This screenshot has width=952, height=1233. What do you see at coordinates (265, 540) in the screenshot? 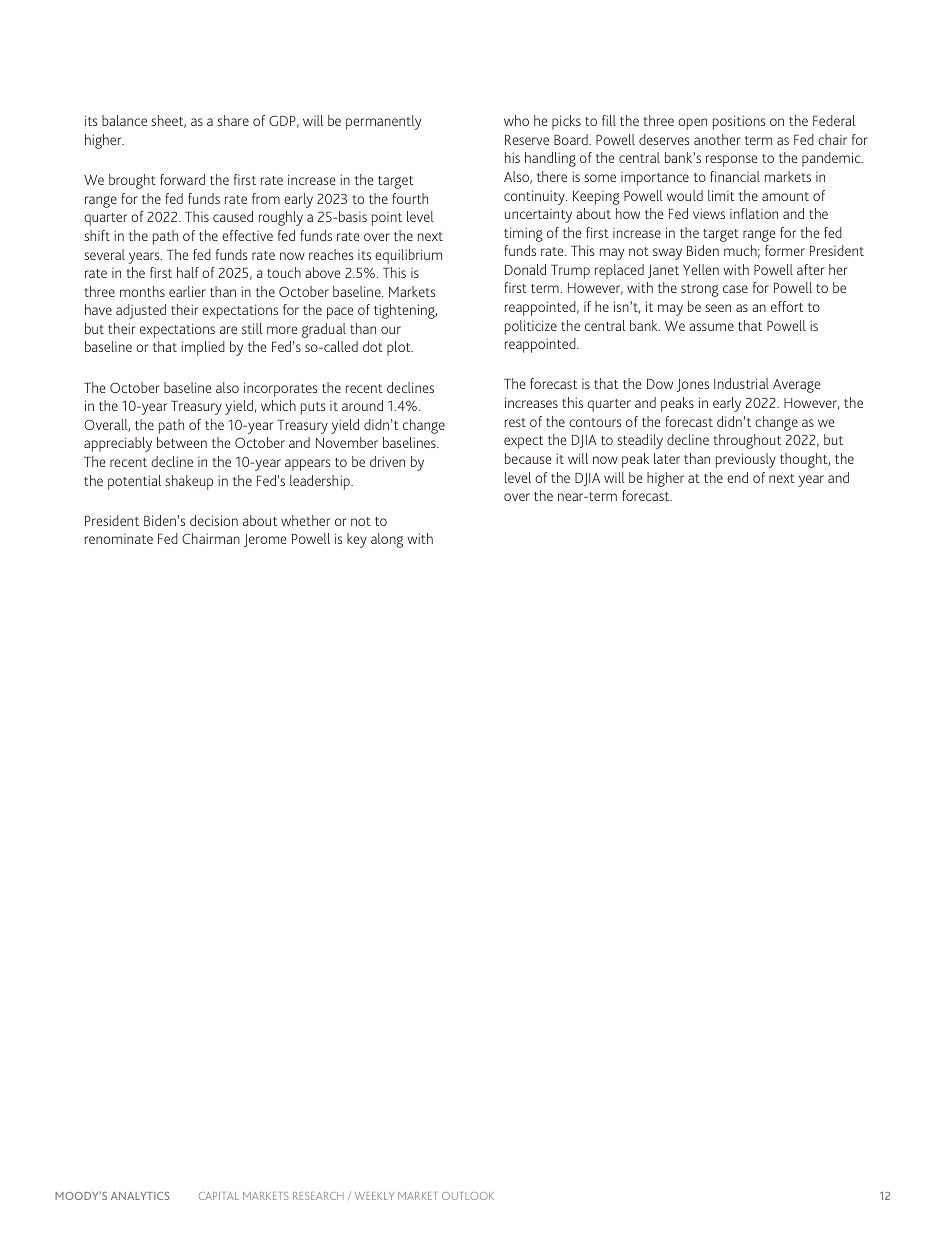
I see `Jerome` at bounding box center [265, 540].
